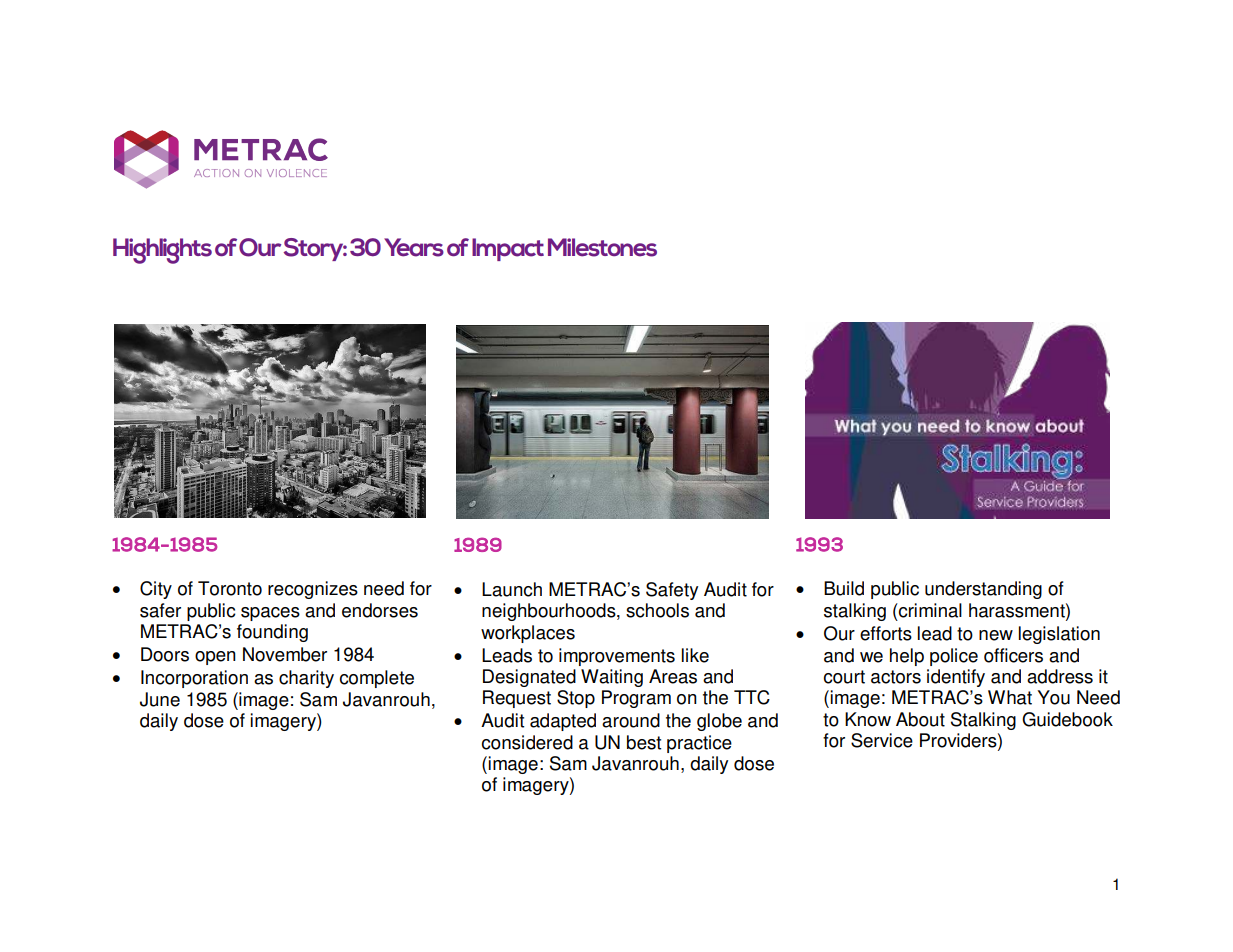  Describe the element at coordinates (920, 719) in the screenshot. I see `About` at that location.
